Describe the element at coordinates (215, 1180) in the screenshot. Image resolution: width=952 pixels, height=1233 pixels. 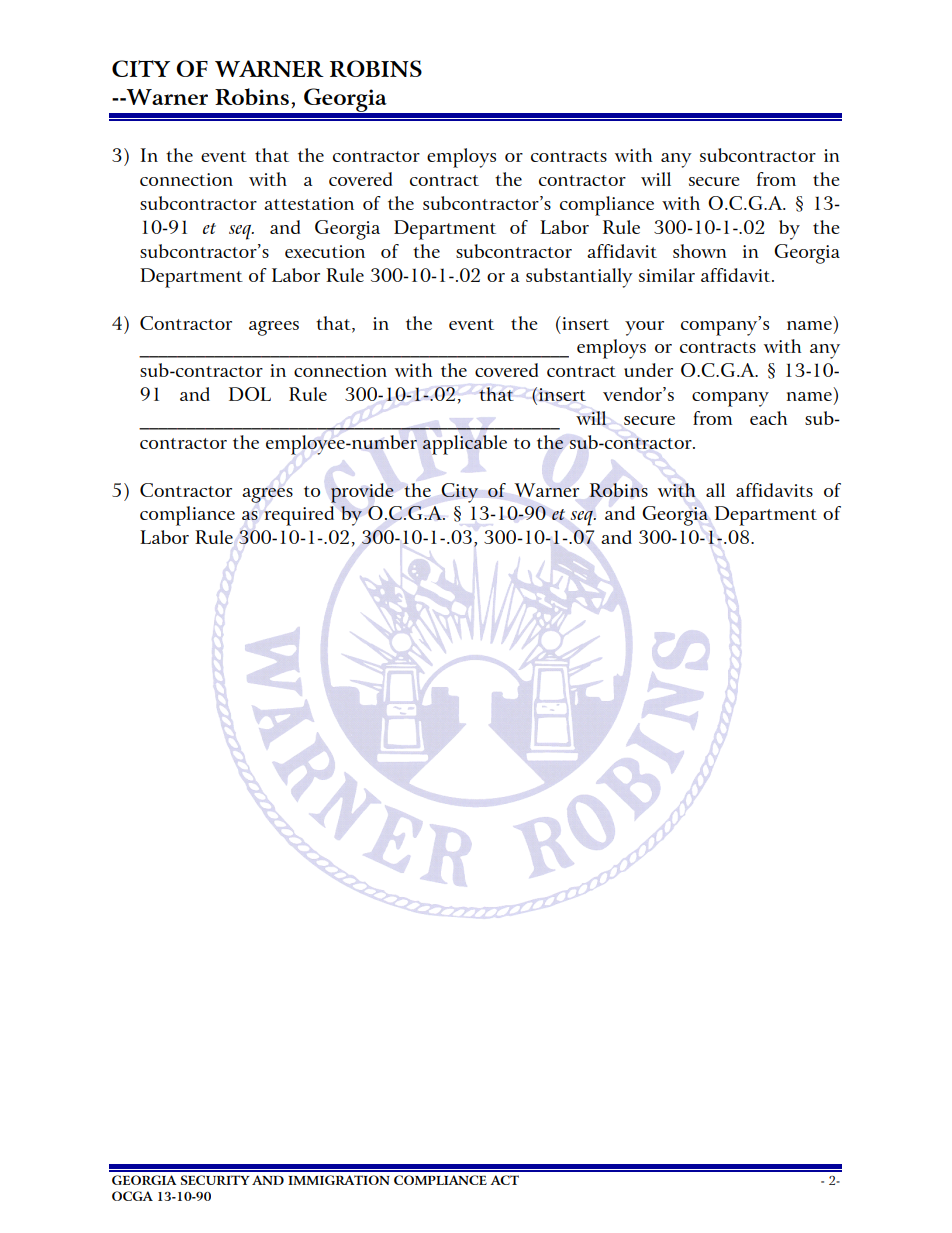
I see `SECURITY` at that location.
